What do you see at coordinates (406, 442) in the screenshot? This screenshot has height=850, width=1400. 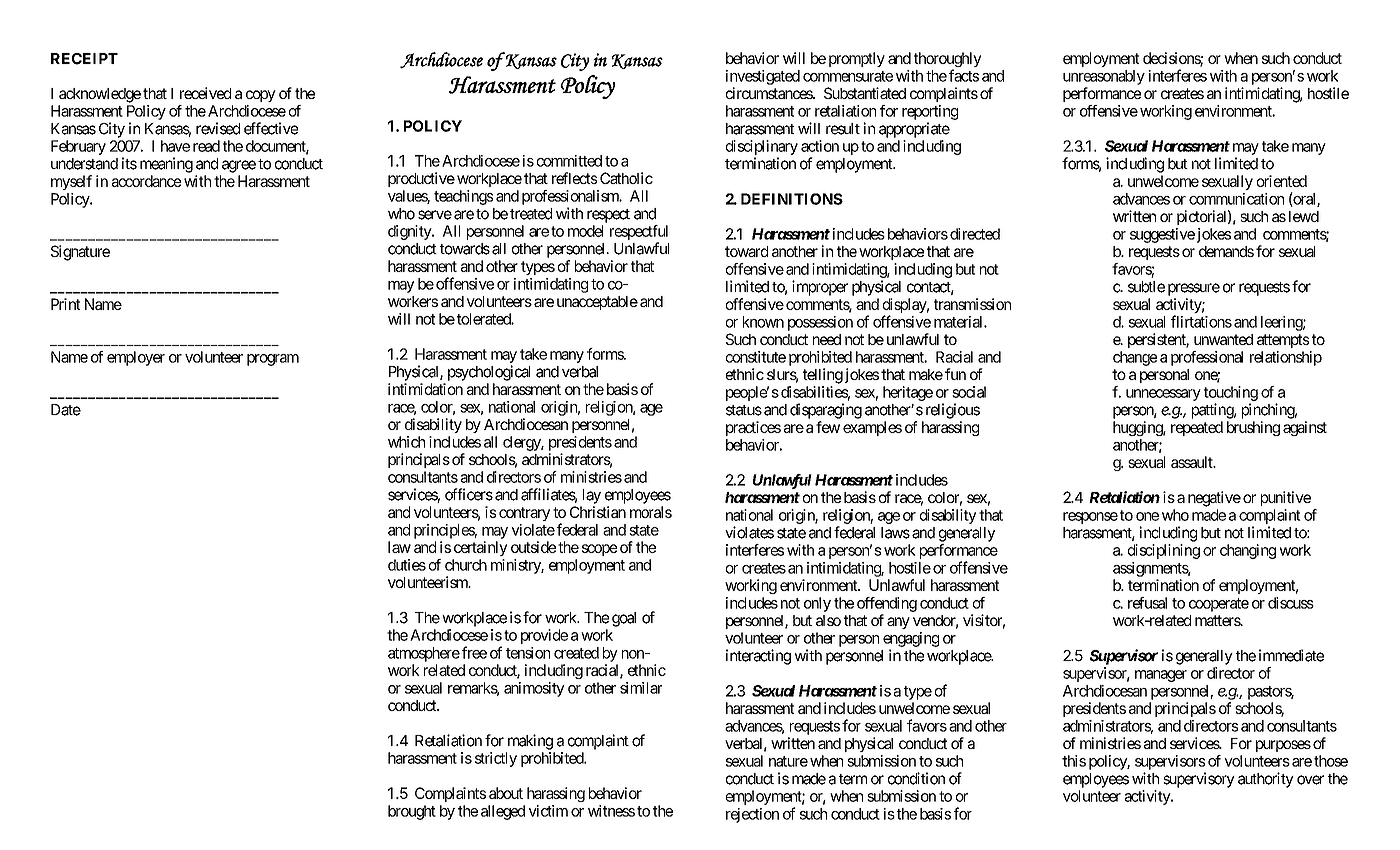 I see `which` at bounding box center [406, 442].
